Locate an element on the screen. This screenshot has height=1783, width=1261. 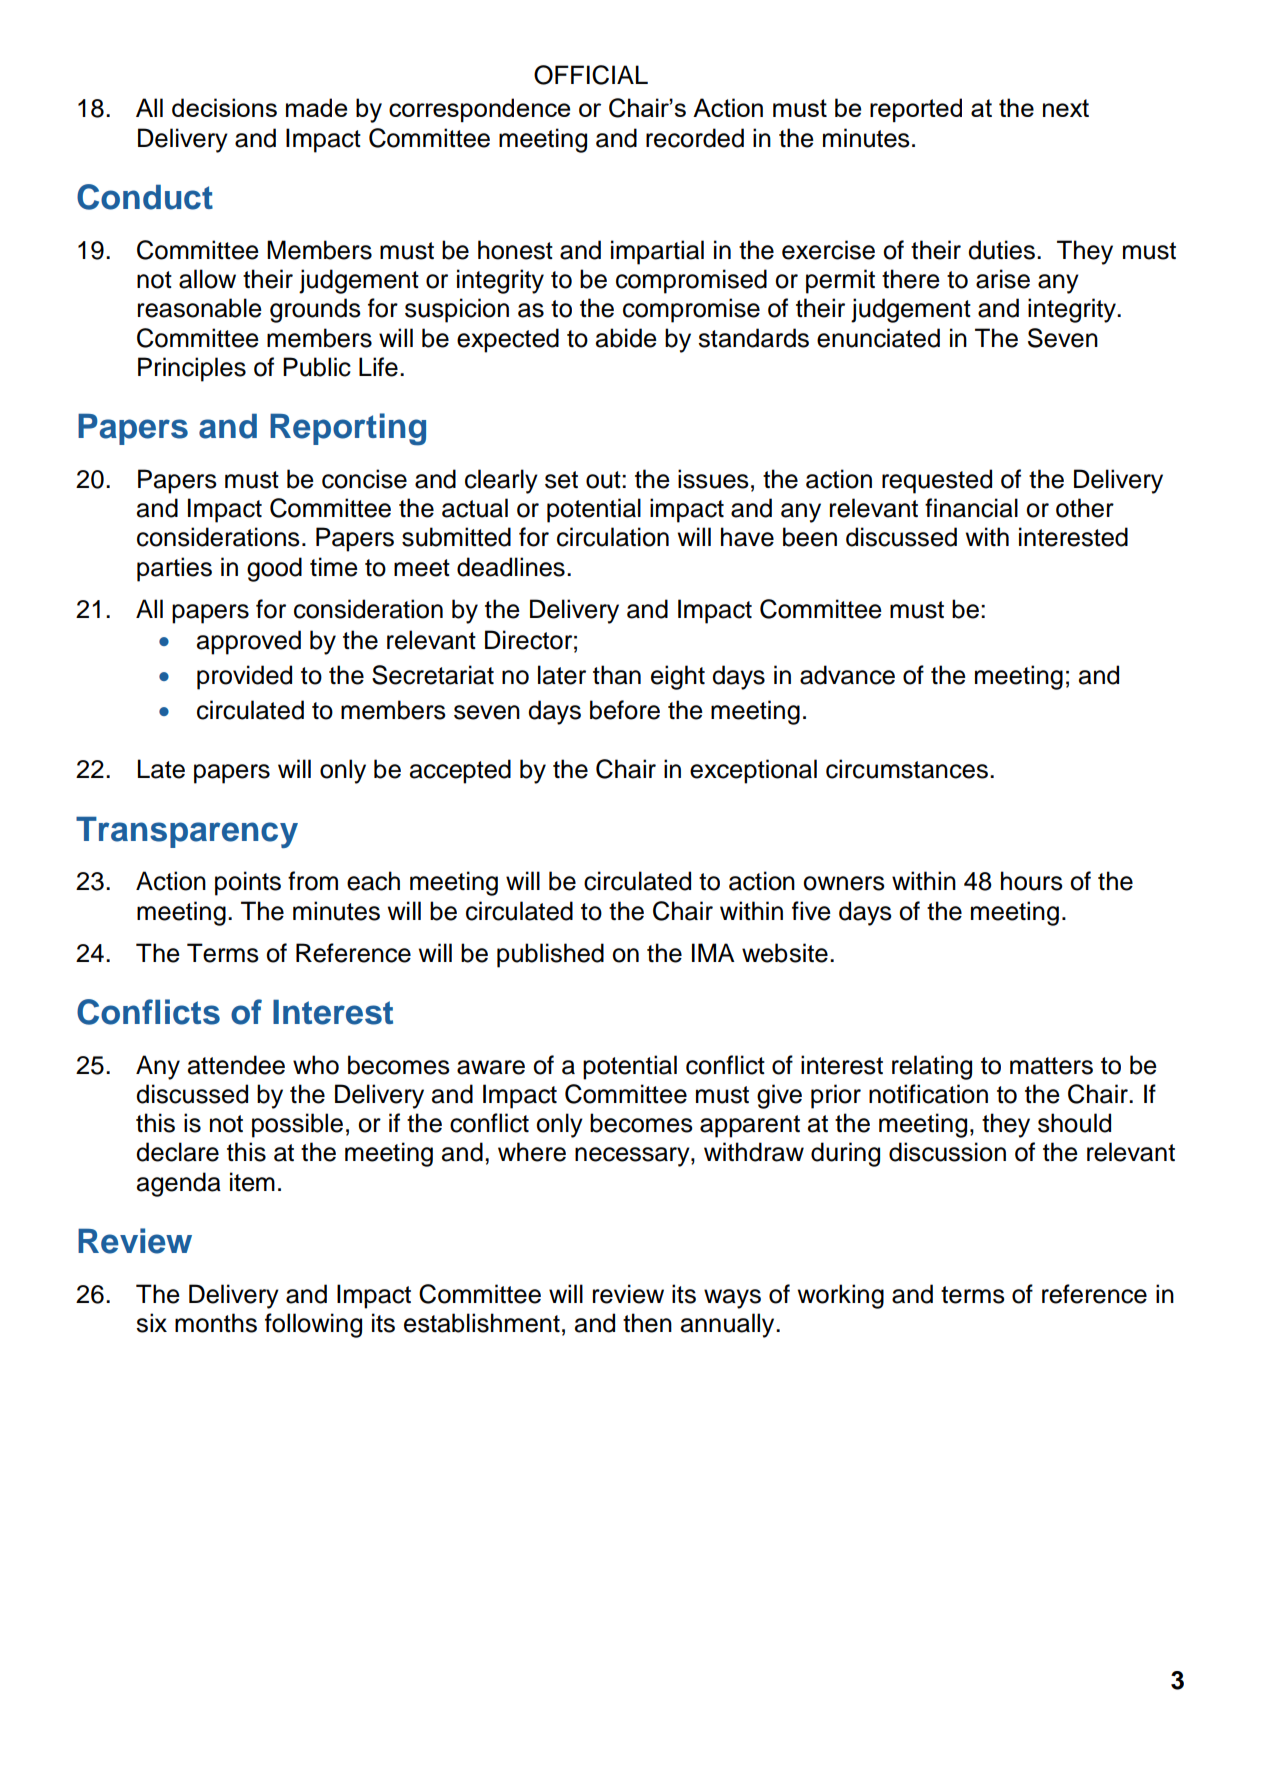
points is located at coordinates (248, 883).
